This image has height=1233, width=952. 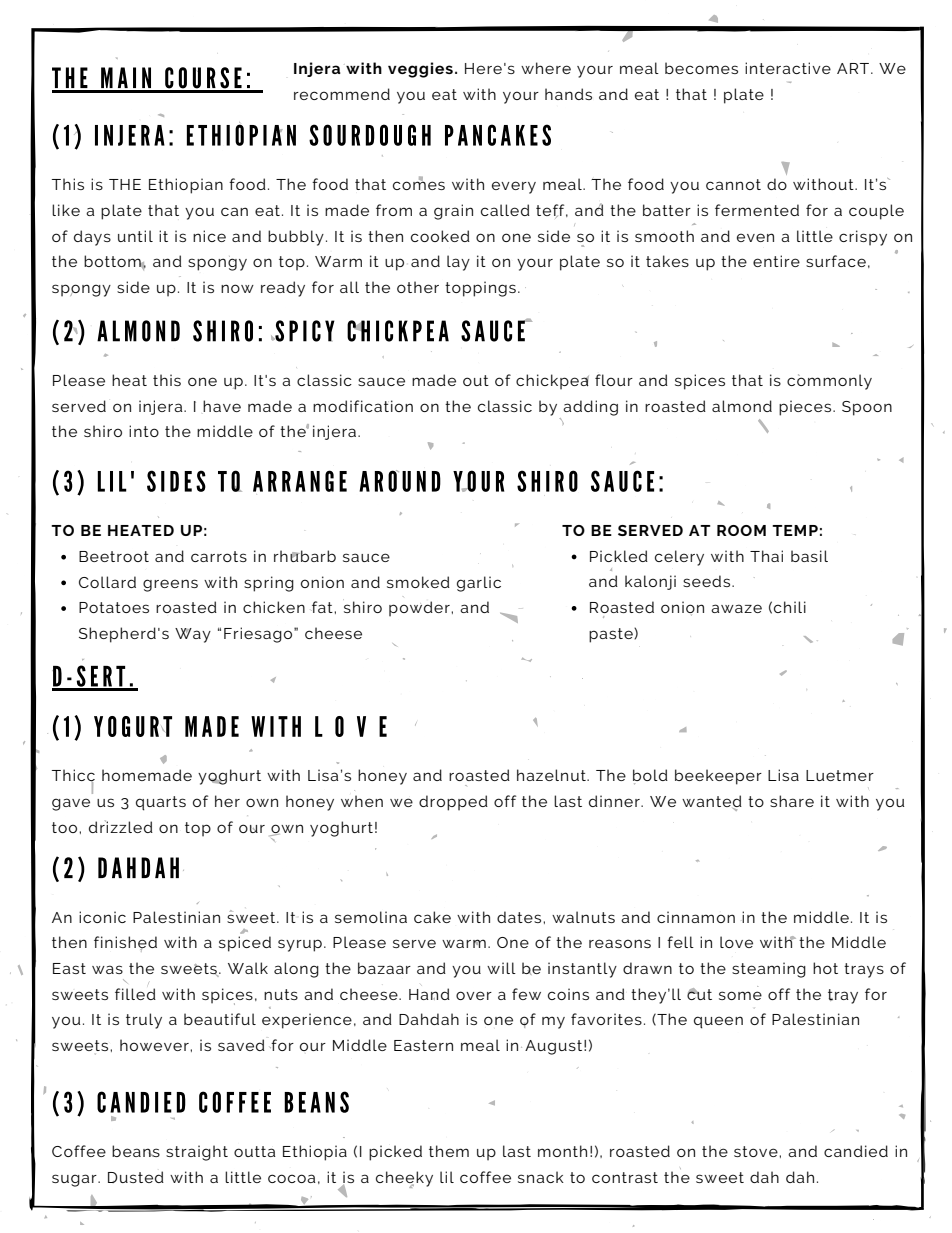 I want to click on straight, so click(x=197, y=1153).
